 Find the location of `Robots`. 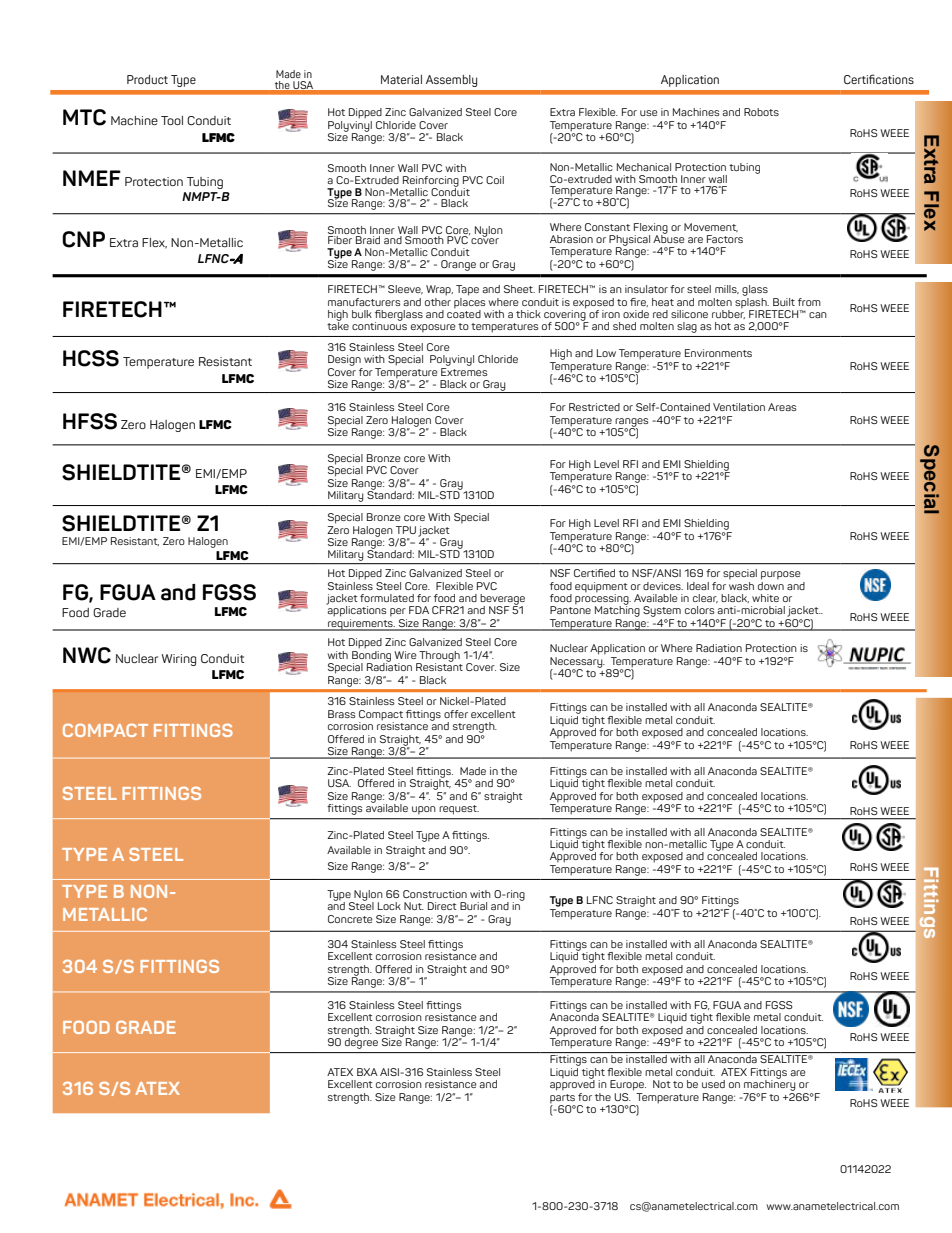

Robots is located at coordinates (761, 112).
